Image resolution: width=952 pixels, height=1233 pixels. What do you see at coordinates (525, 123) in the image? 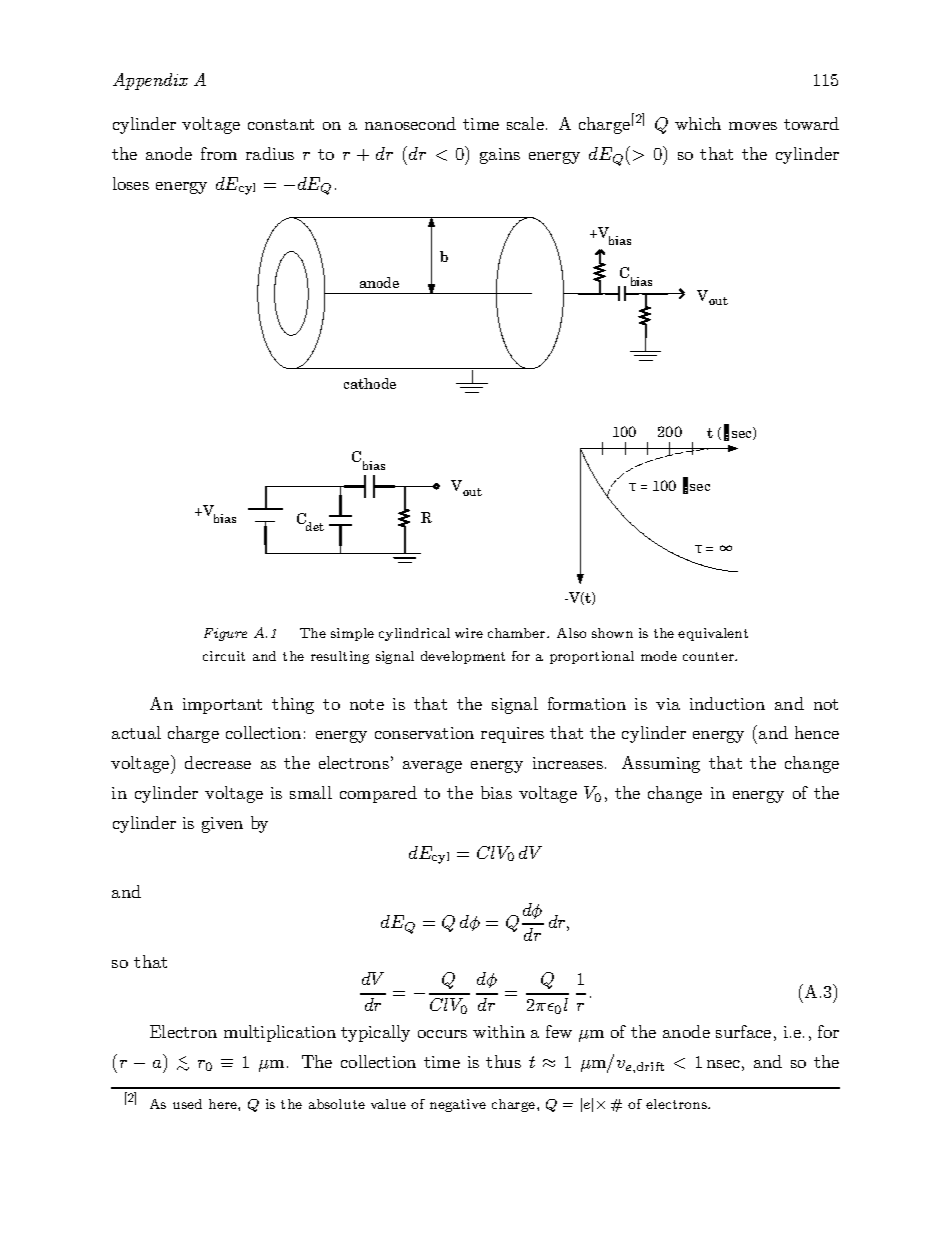
I see `scale` at bounding box center [525, 123].
